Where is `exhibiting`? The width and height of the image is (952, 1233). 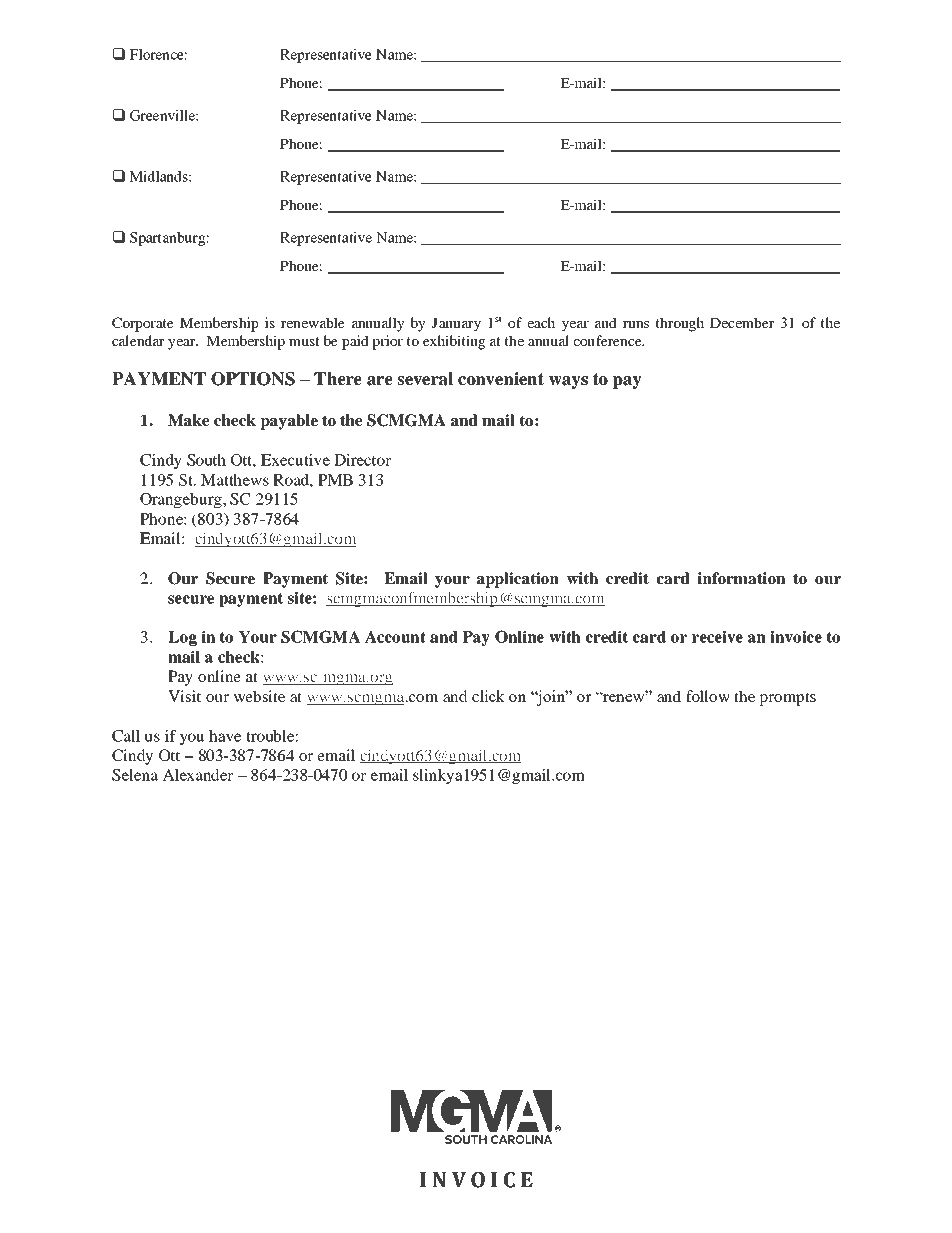
exhibiting is located at coordinates (454, 342).
